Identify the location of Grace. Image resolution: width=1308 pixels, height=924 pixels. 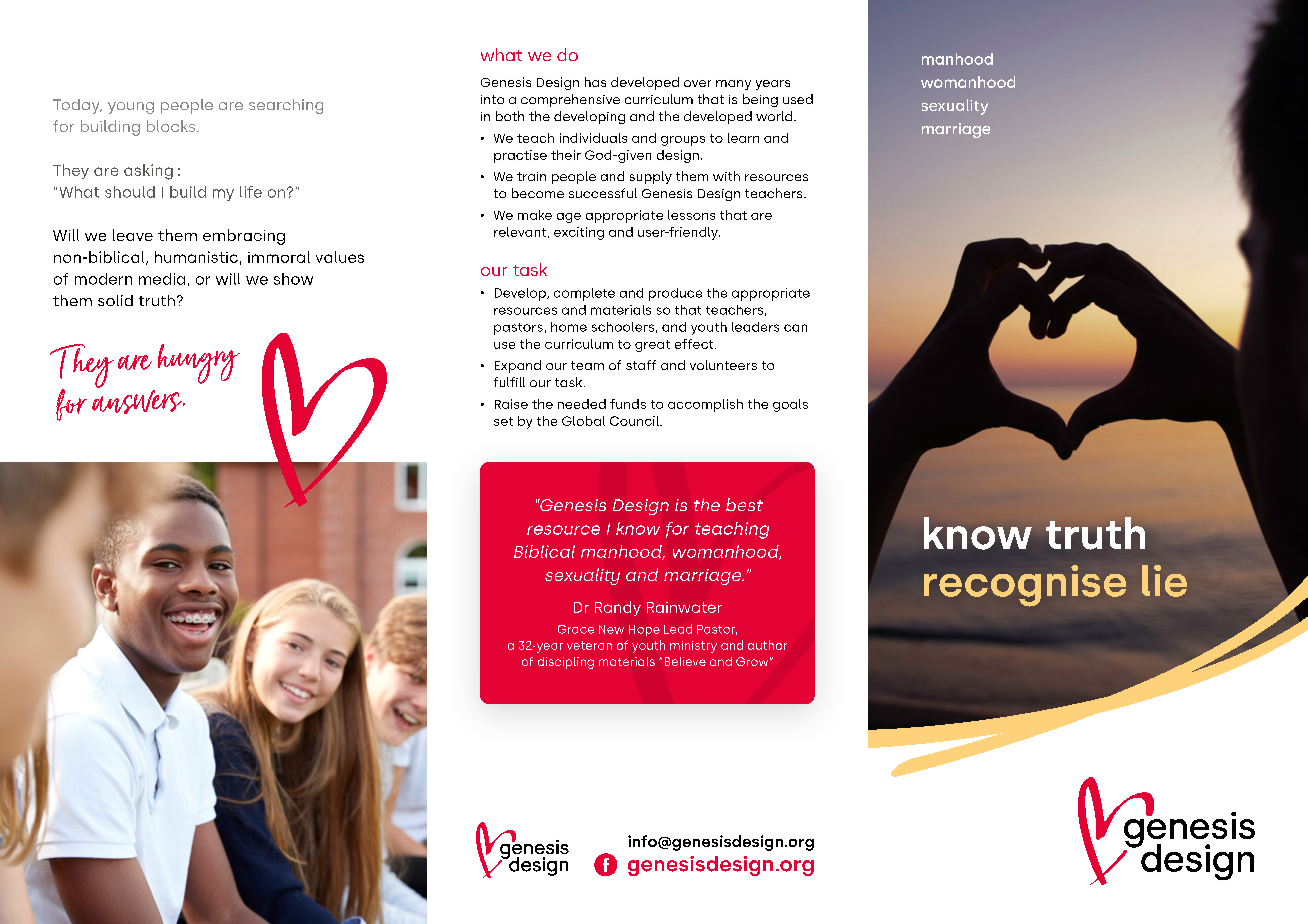
(576, 629).
